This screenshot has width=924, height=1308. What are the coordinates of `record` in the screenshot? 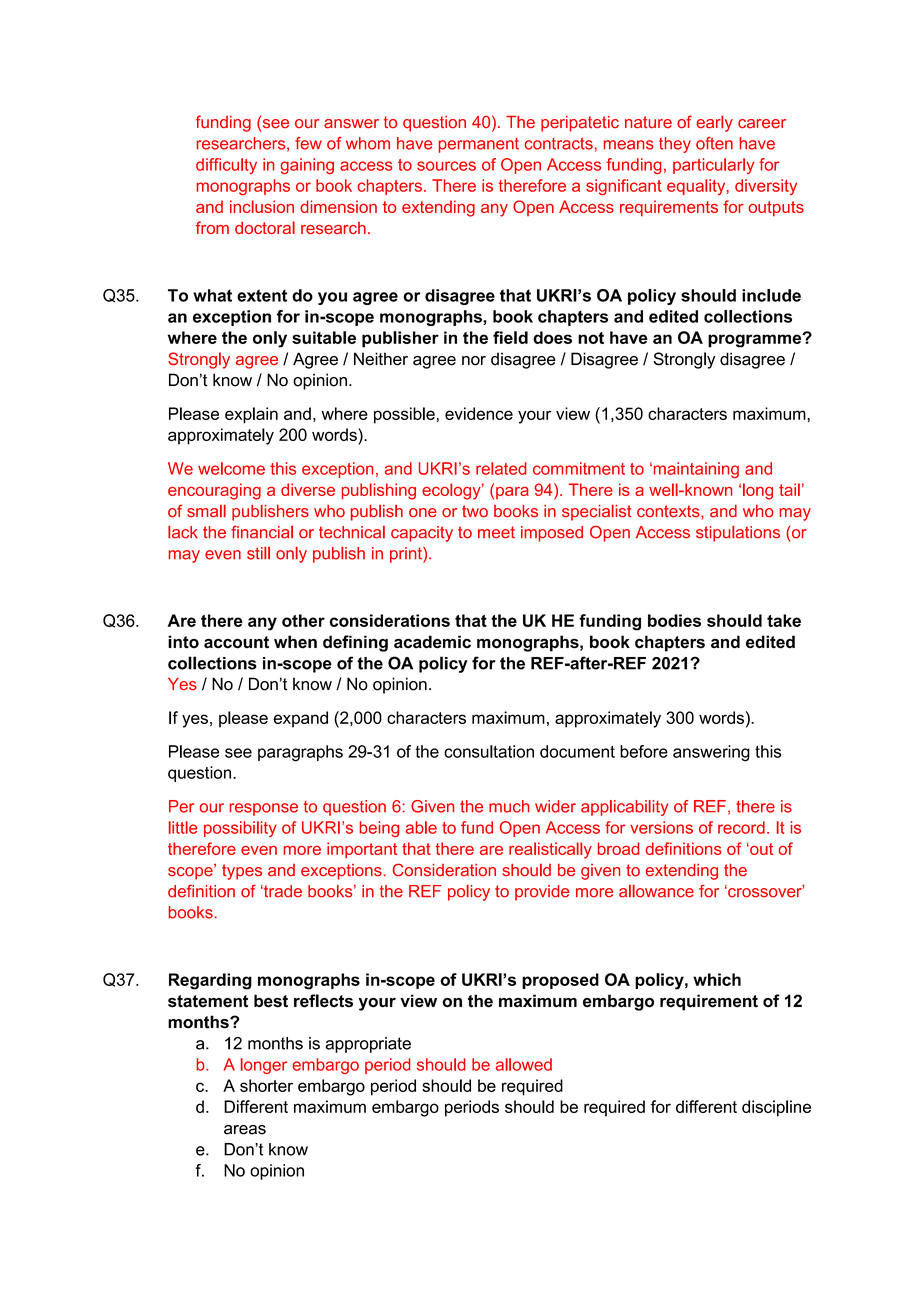 It's located at (741, 827).
